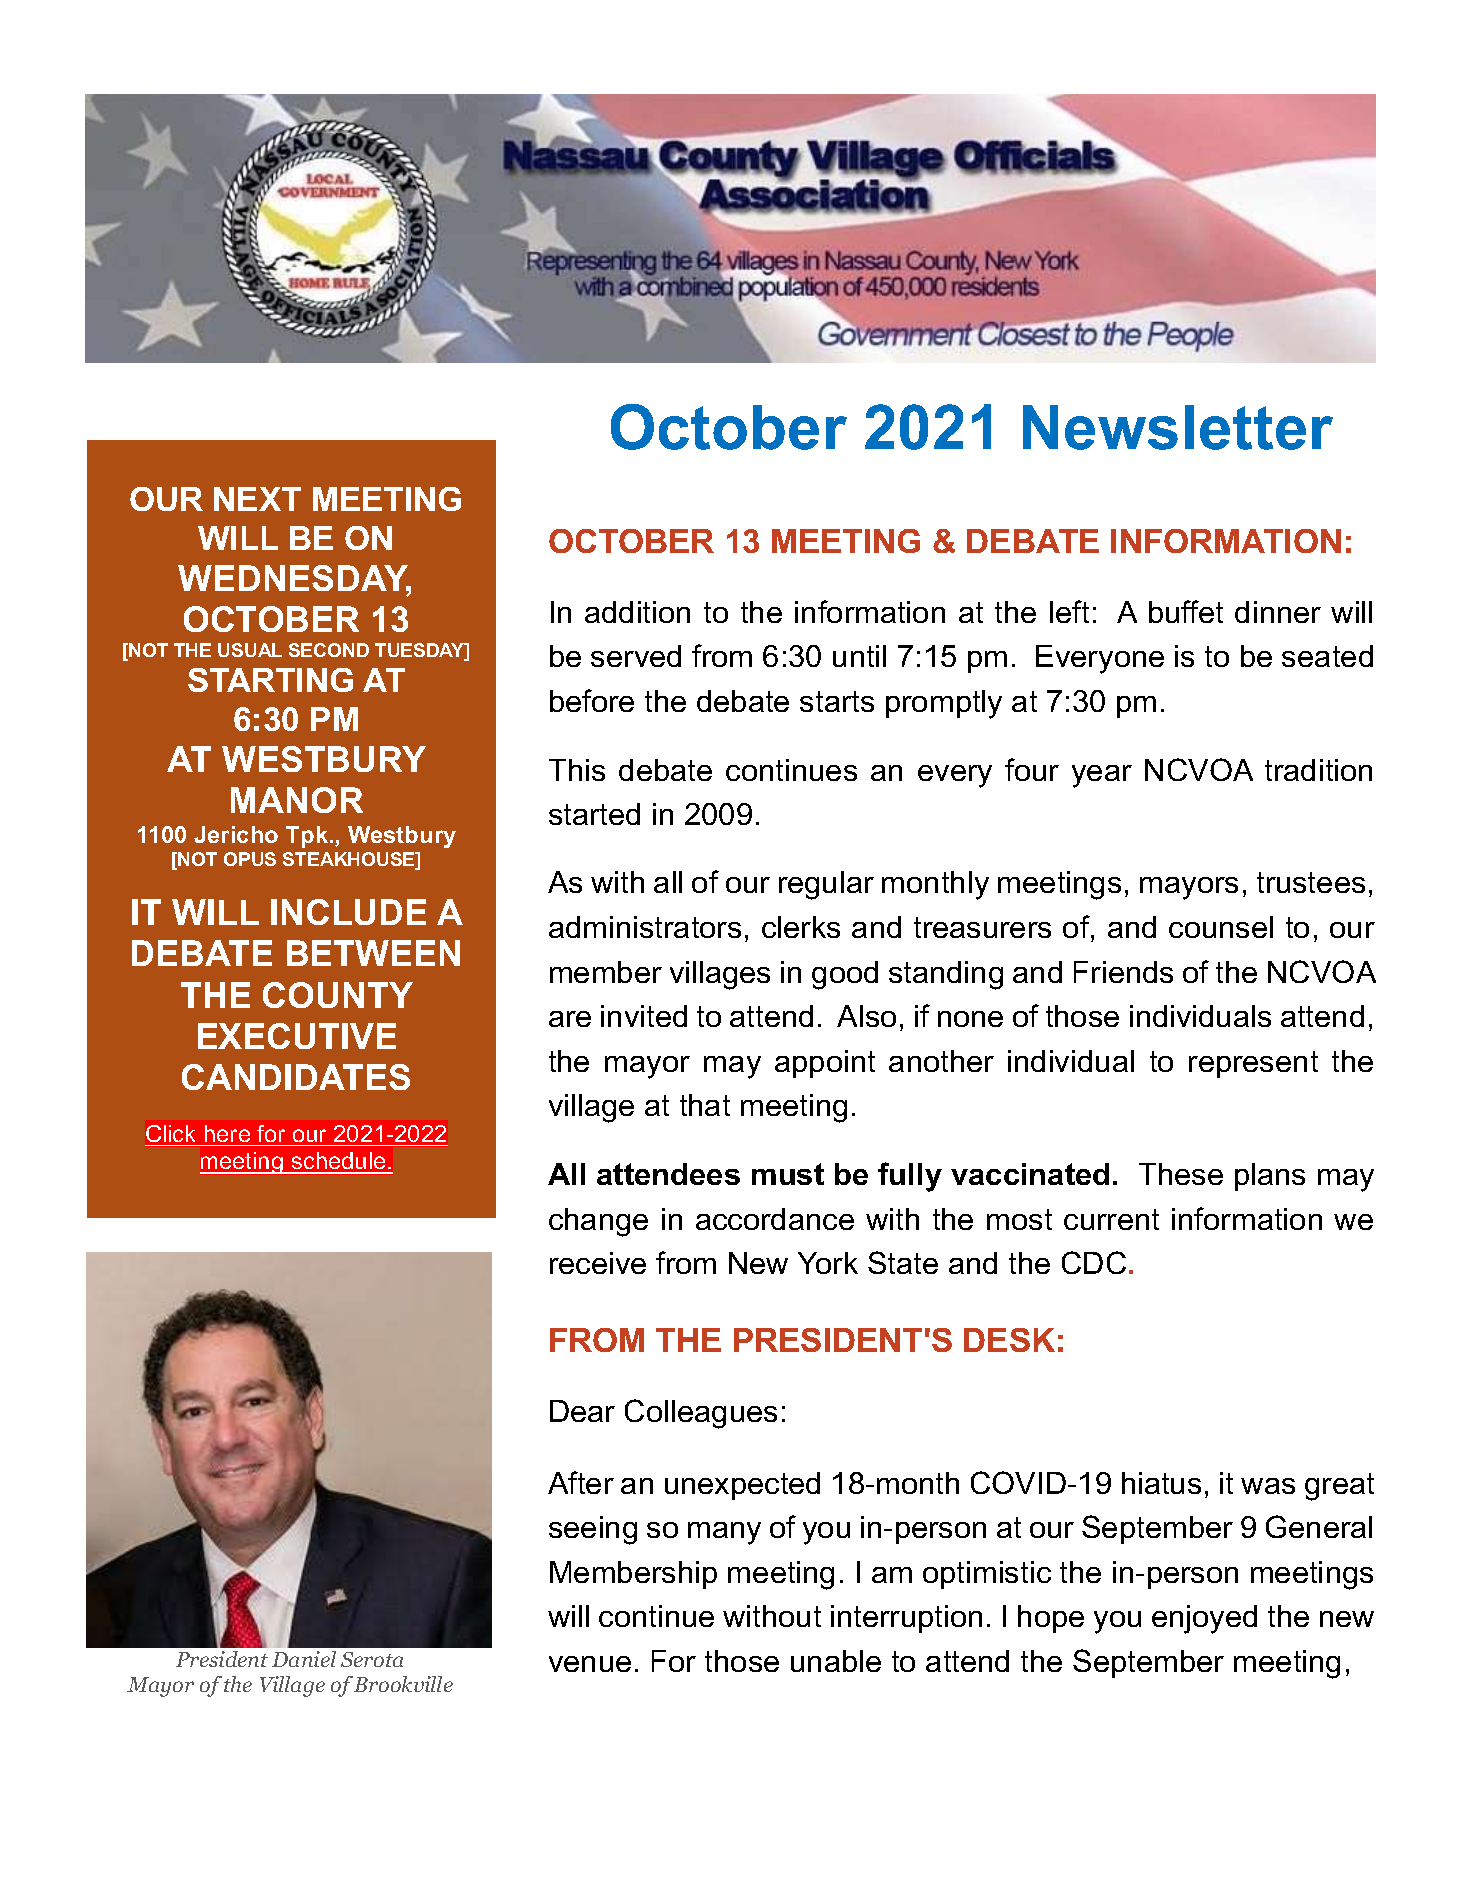  I want to click on represent, so click(1253, 1064).
